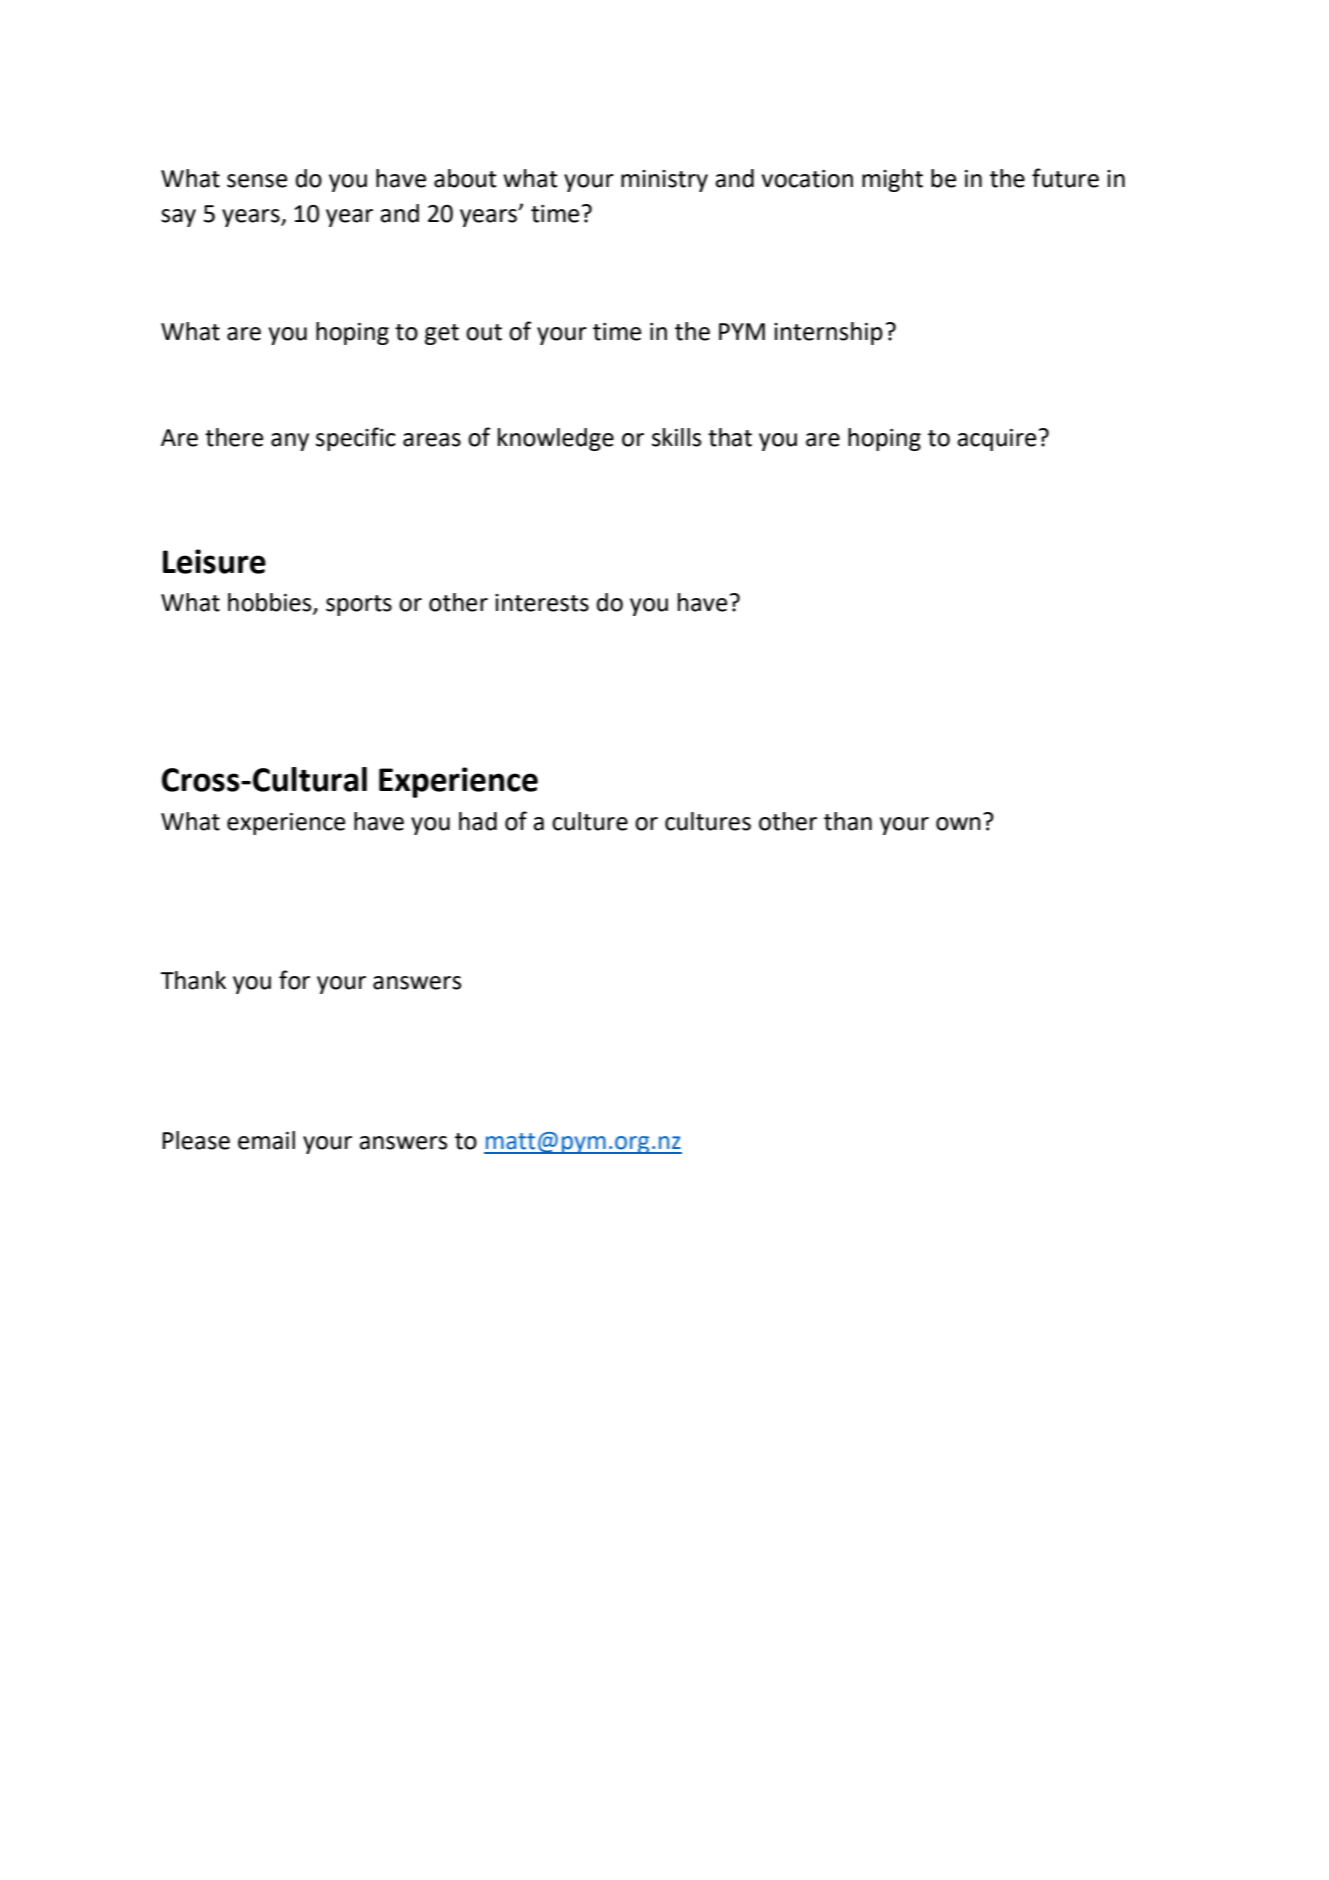 This document has height=1880, width=1329. I want to click on interests, so click(542, 603).
